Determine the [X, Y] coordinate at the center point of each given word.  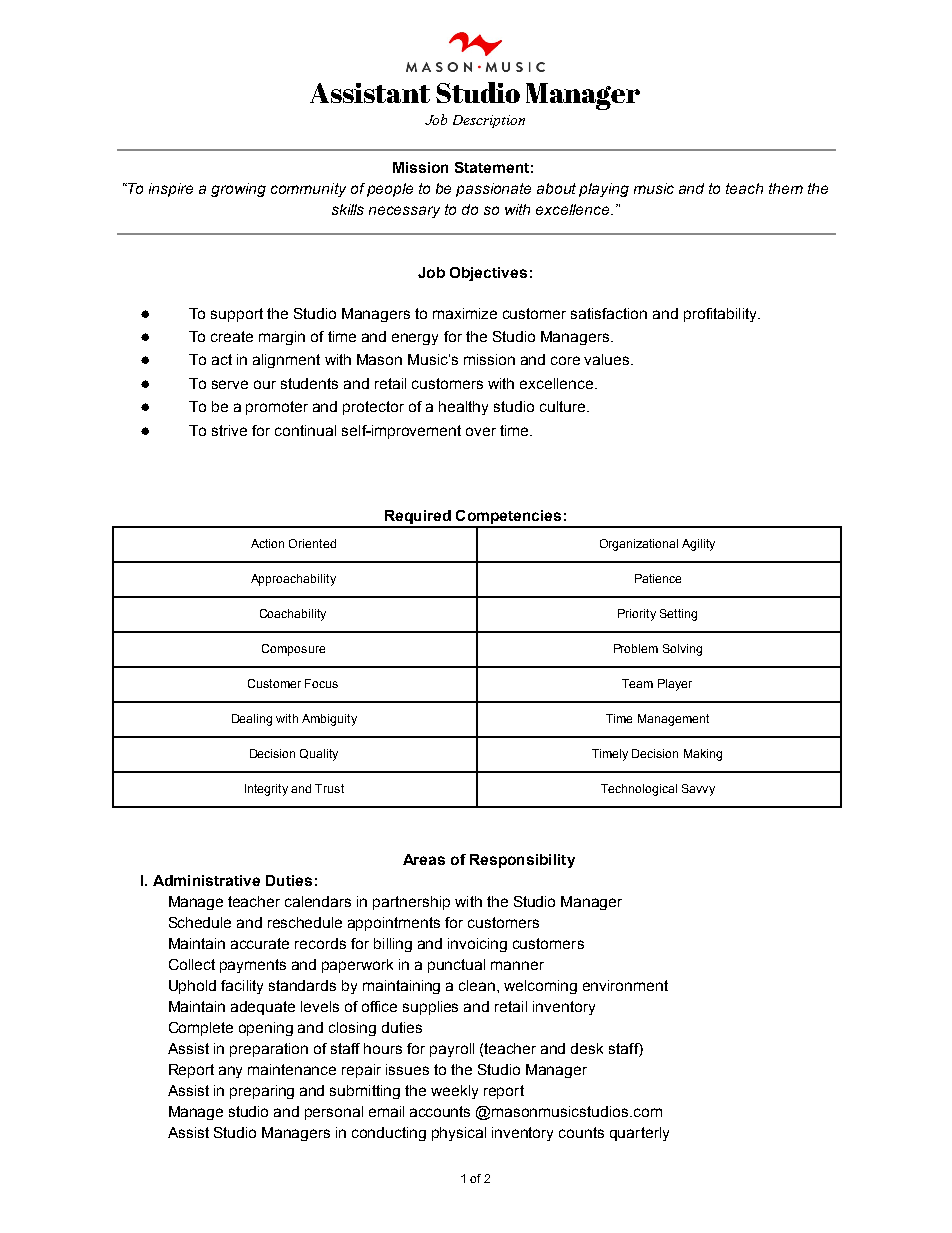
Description [489, 121]
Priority [637, 615]
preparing [262, 1092]
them [786, 188]
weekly [454, 1092]
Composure [293, 650]
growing [238, 190]
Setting [678, 615]
